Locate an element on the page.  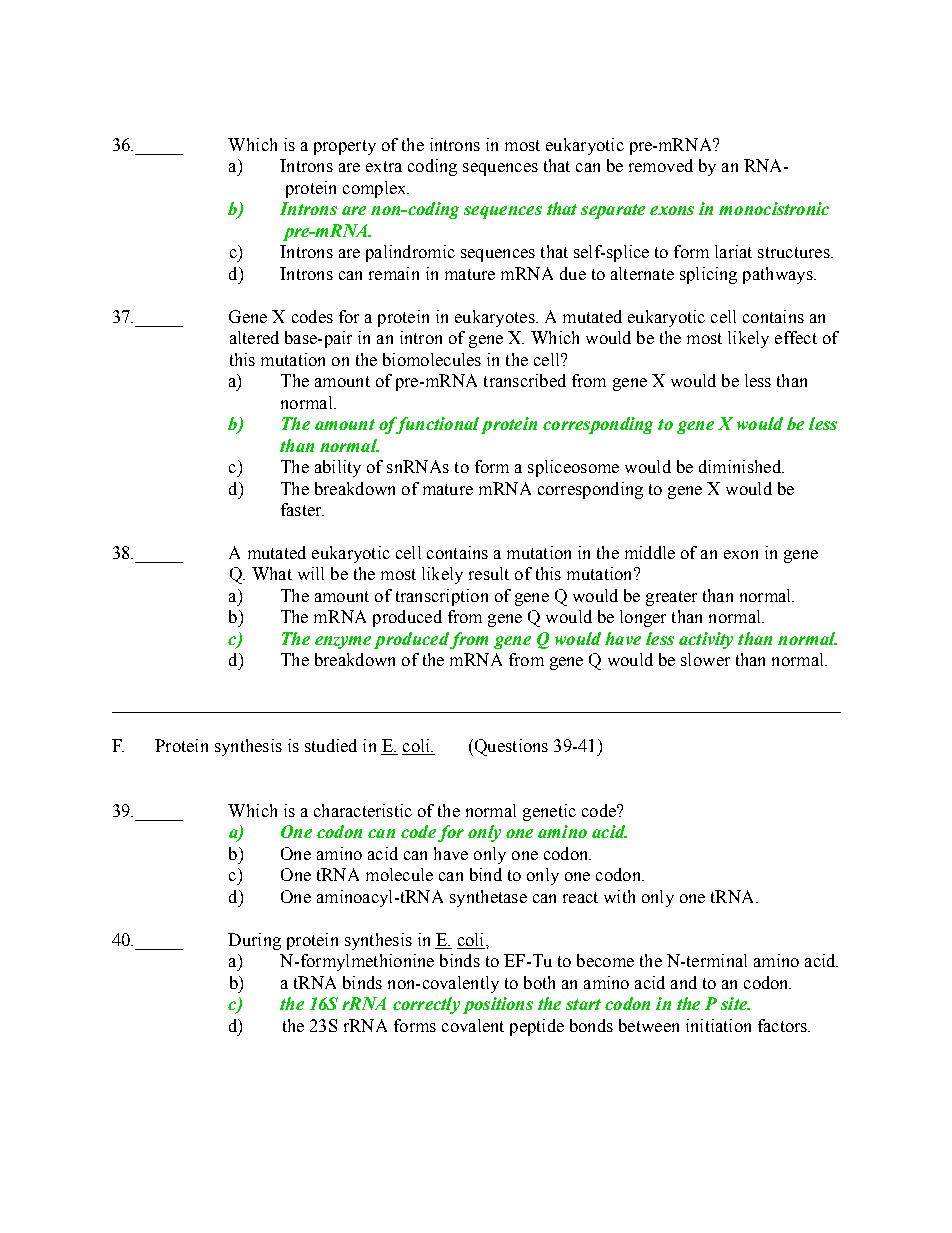
greater is located at coordinates (671, 598).
